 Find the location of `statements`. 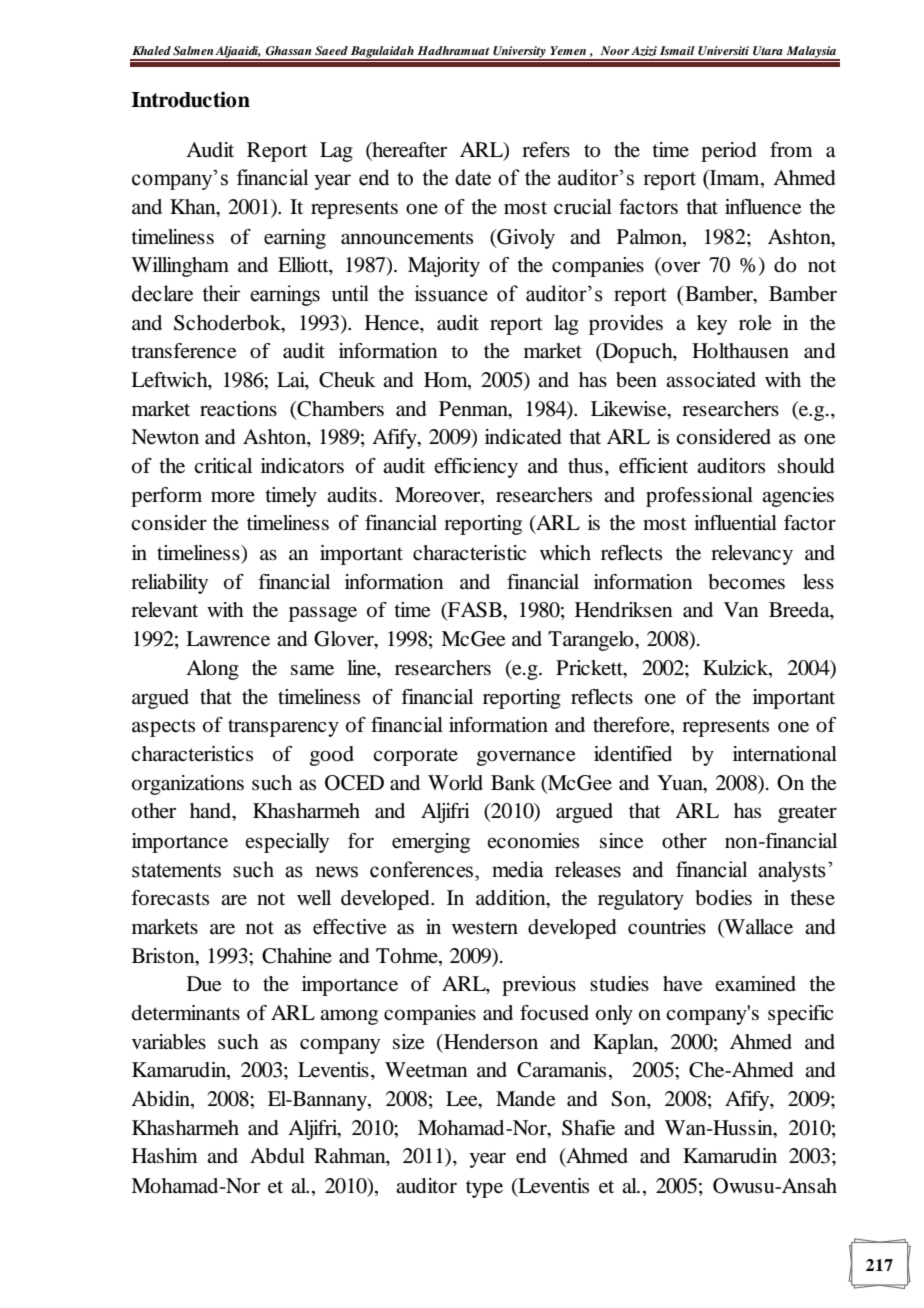

statements is located at coordinates (176, 870).
